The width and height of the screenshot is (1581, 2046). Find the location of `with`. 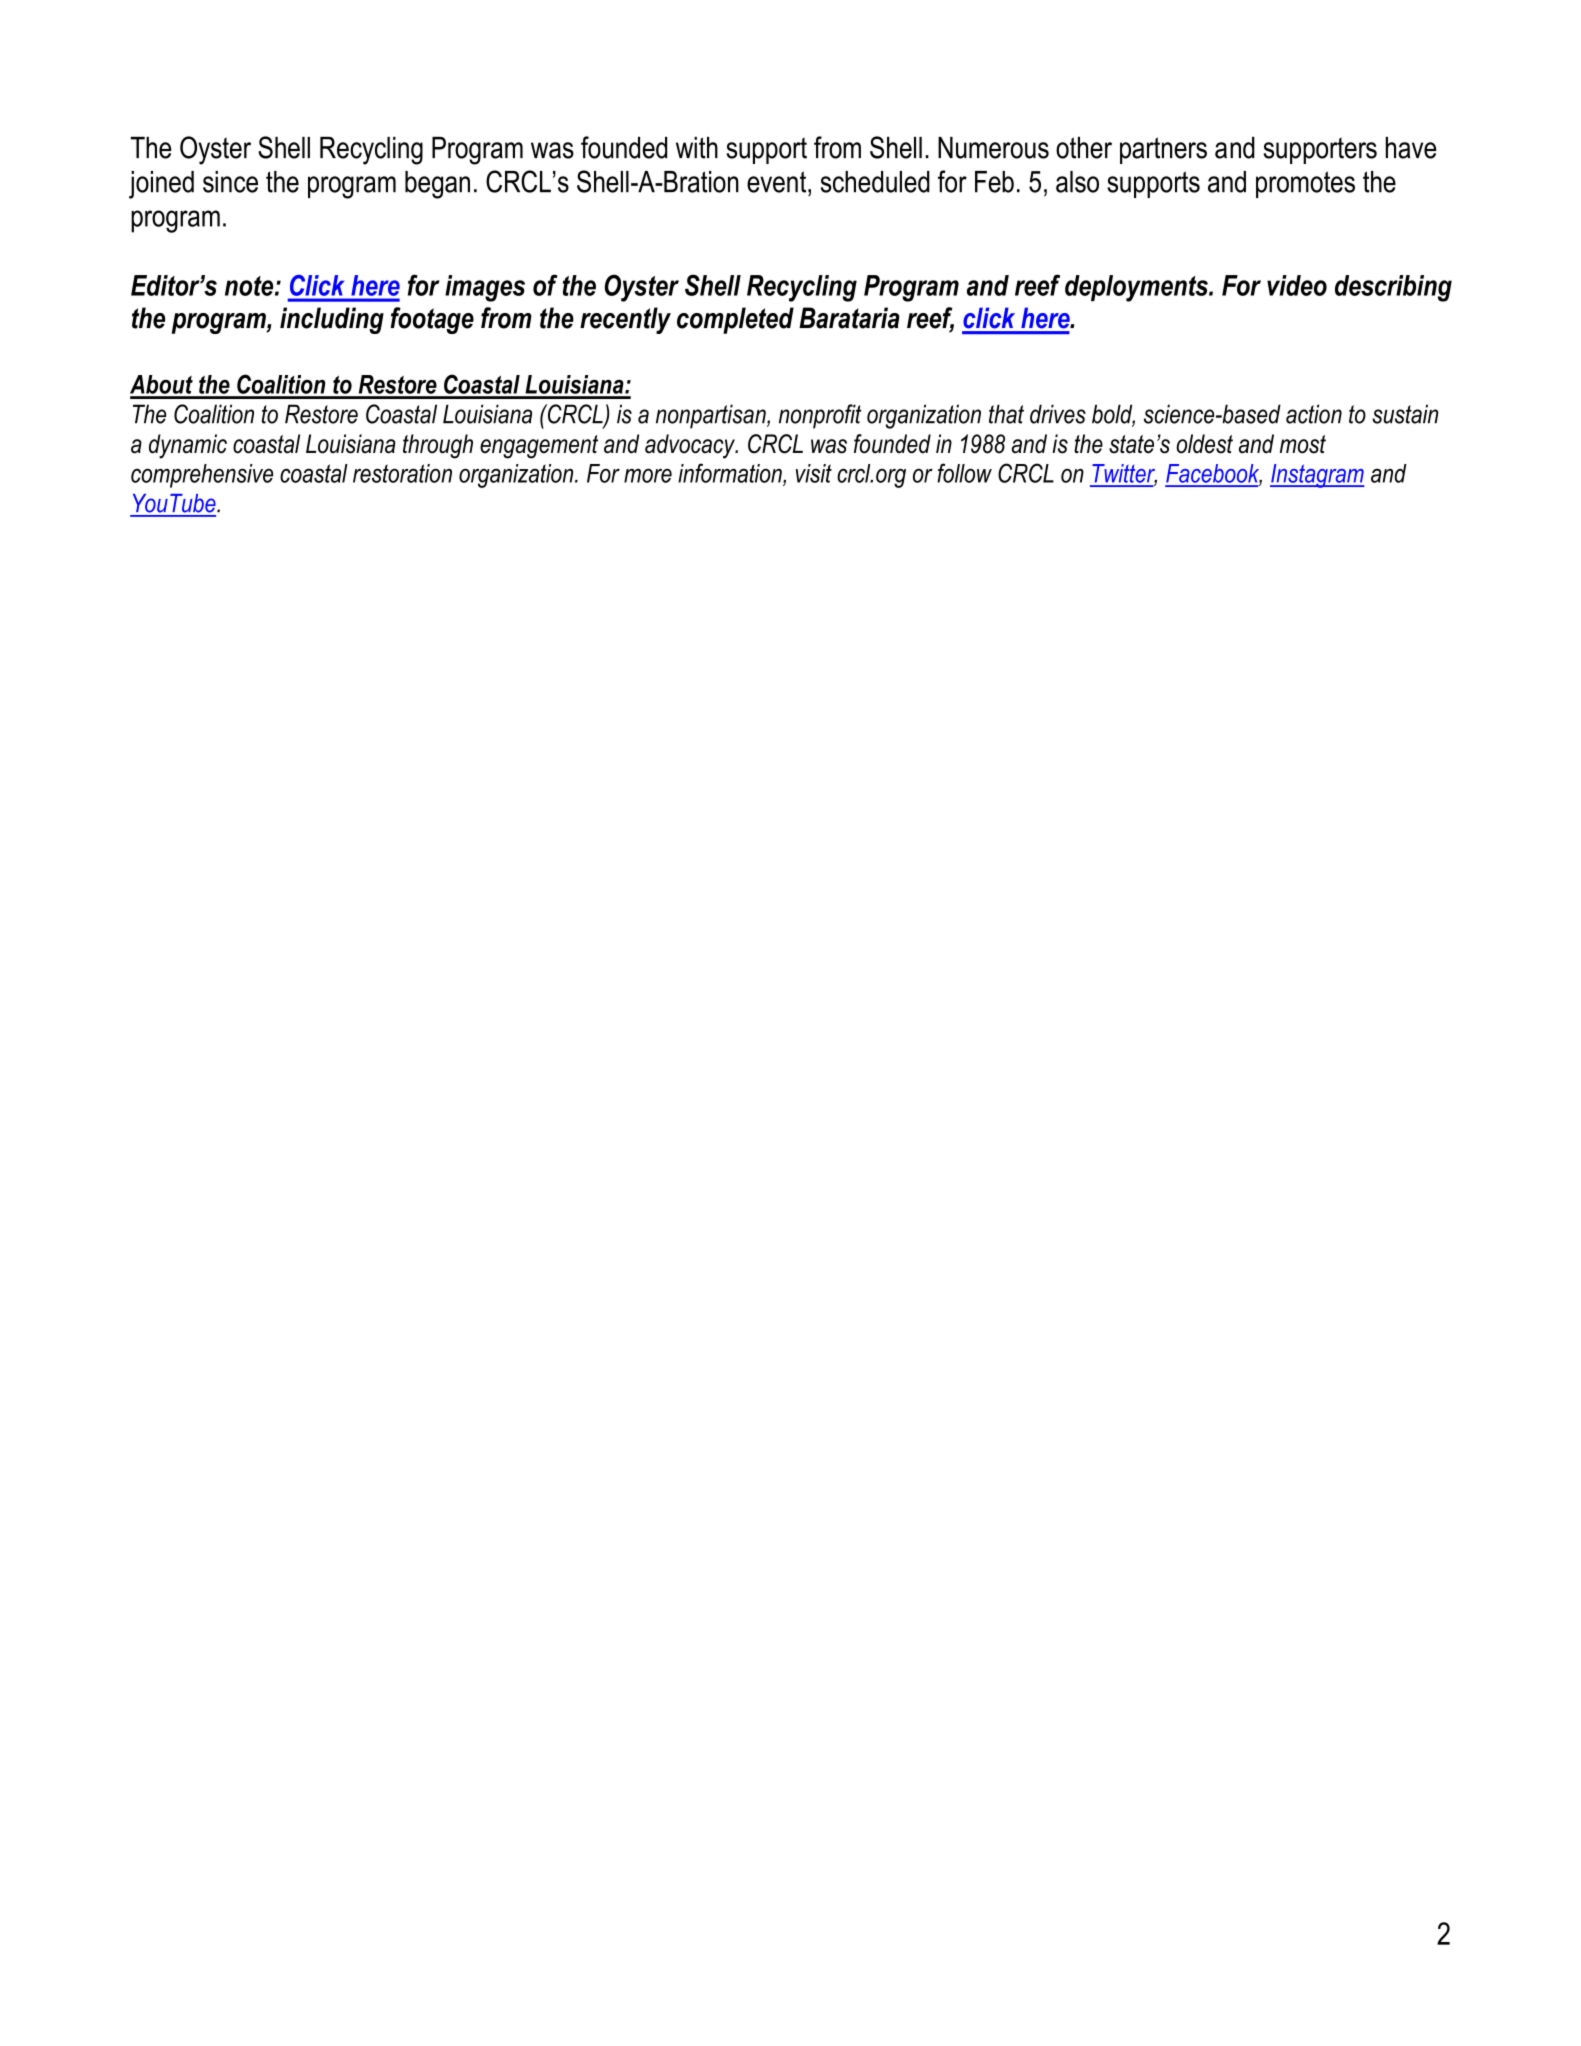

with is located at coordinates (697, 148).
